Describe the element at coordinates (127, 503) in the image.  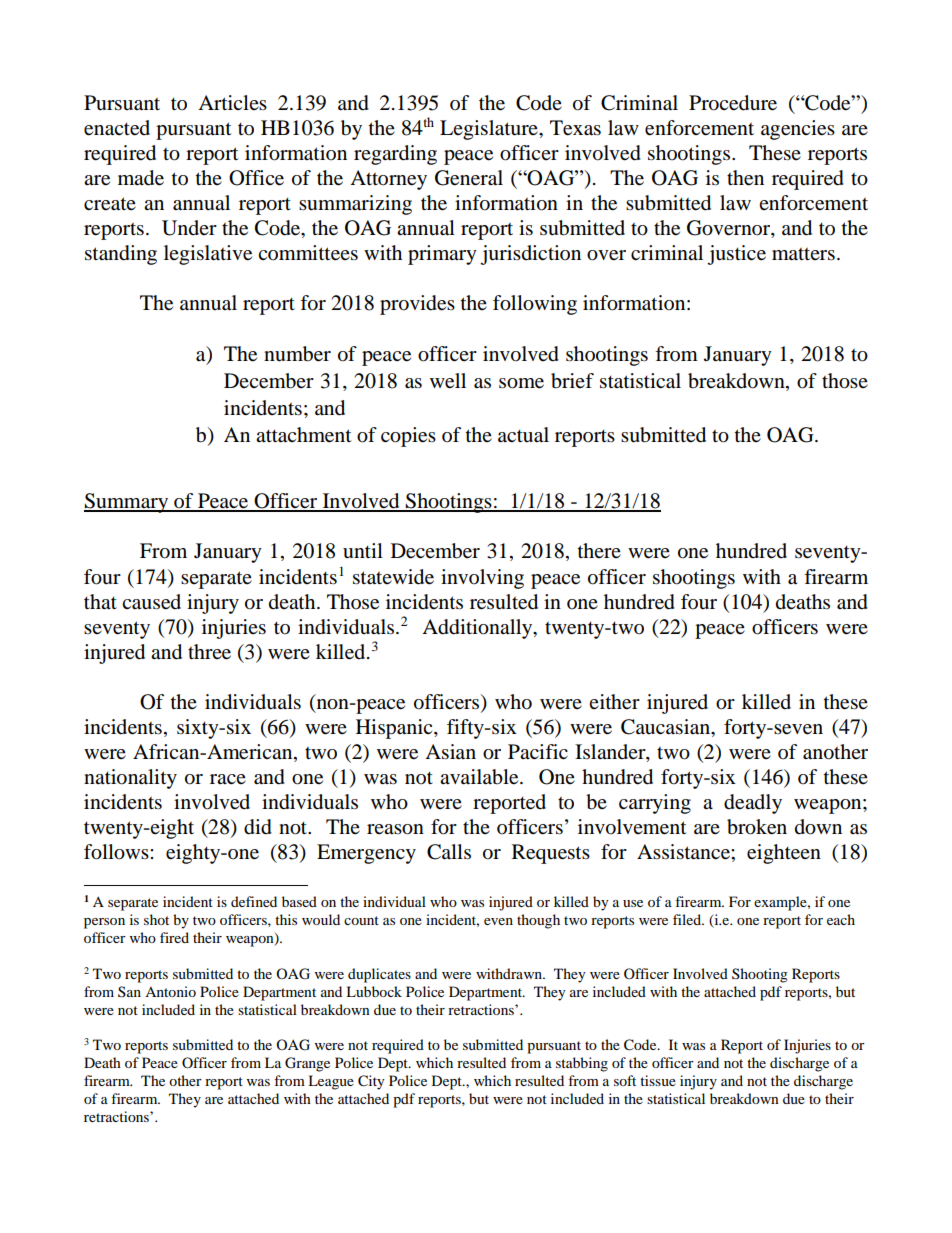
I see `Summary` at that location.
